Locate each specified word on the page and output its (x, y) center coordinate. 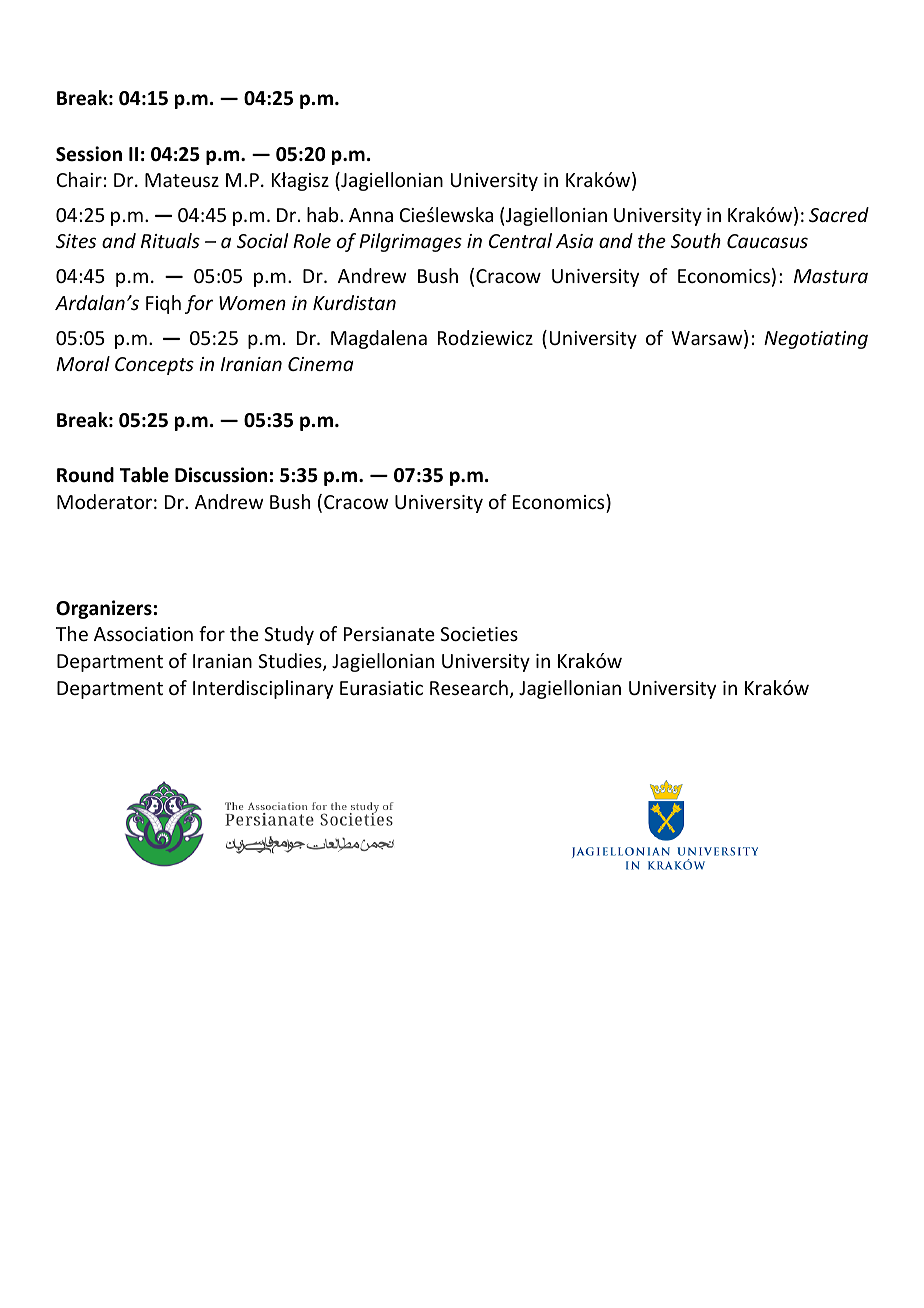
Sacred (839, 214)
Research (469, 687)
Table (144, 475)
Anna (371, 215)
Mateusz (182, 180)
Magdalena (379, 339)
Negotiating (816, 340)
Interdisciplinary (263, 689)
